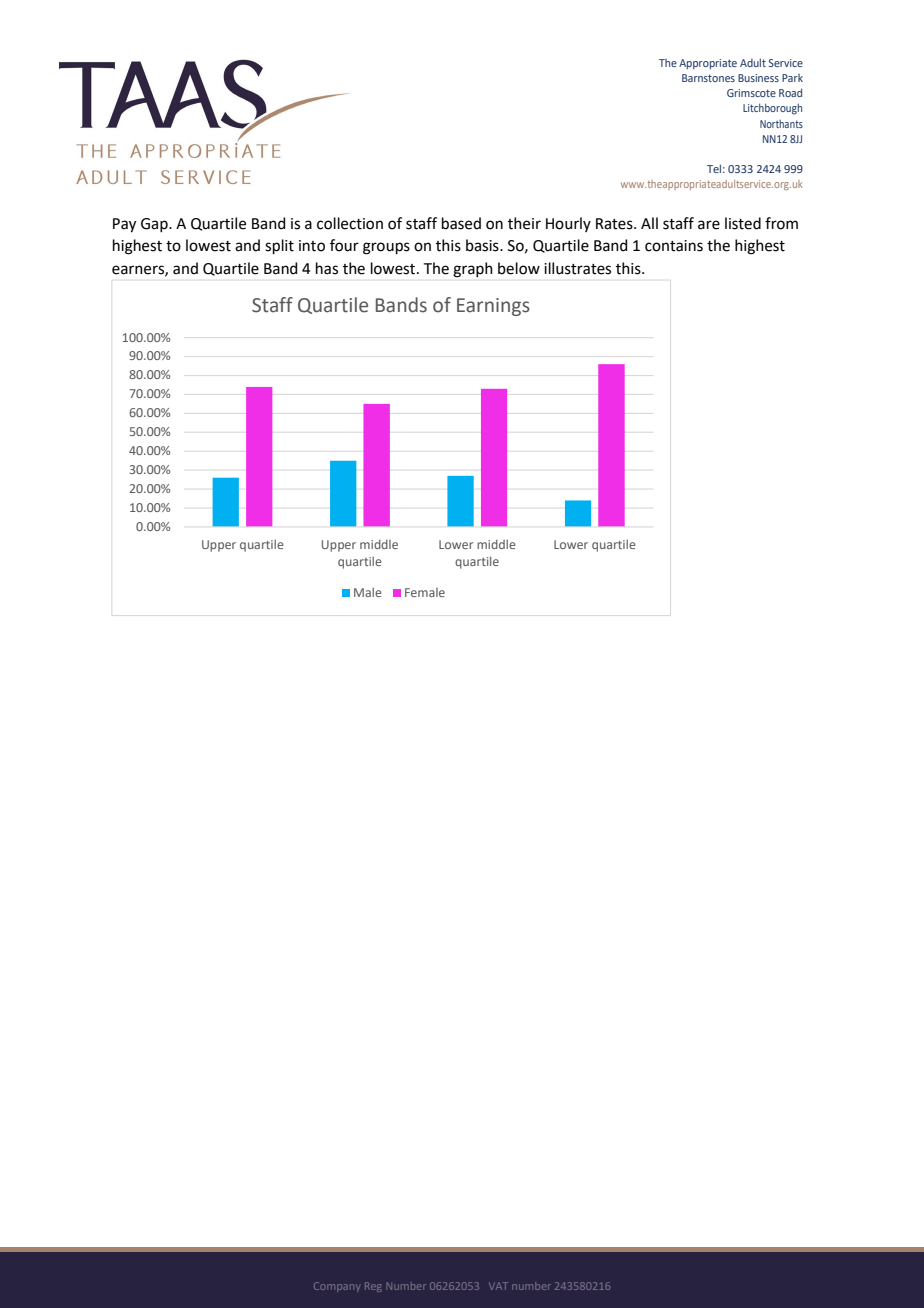  I want to click on contains, so click(674, 246).
